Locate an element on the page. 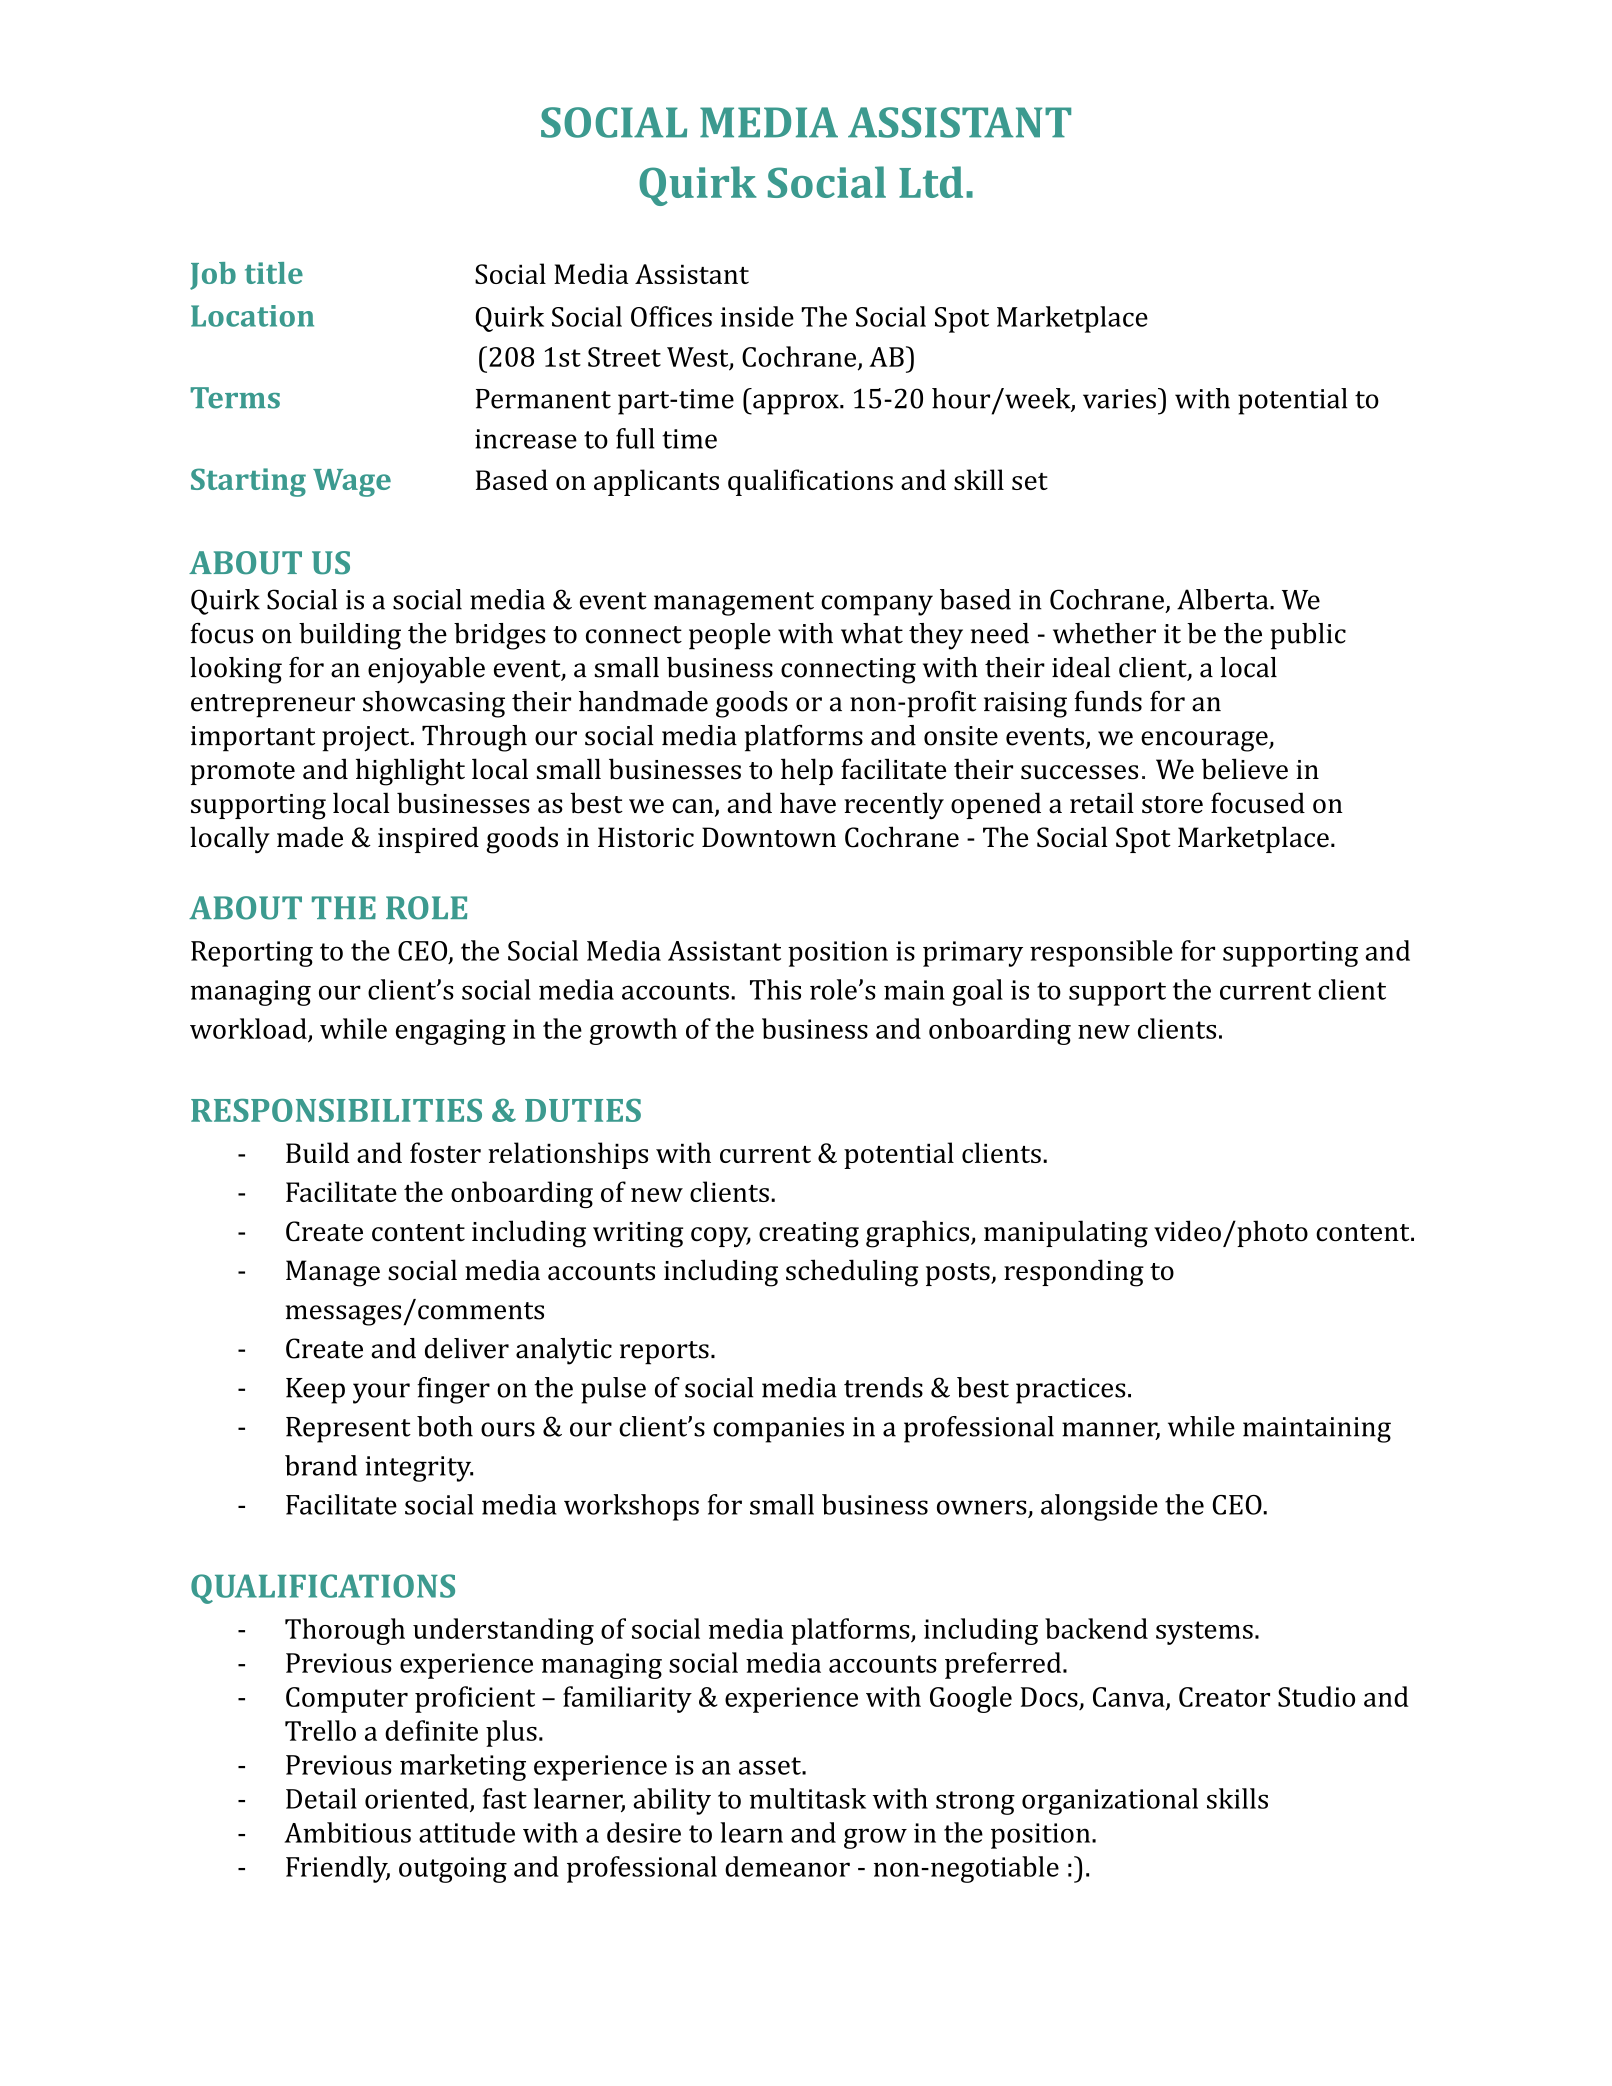 Image resolution: width=1612 pixels, height=2086 pixels. inside is located at coordinates (757, 316).
